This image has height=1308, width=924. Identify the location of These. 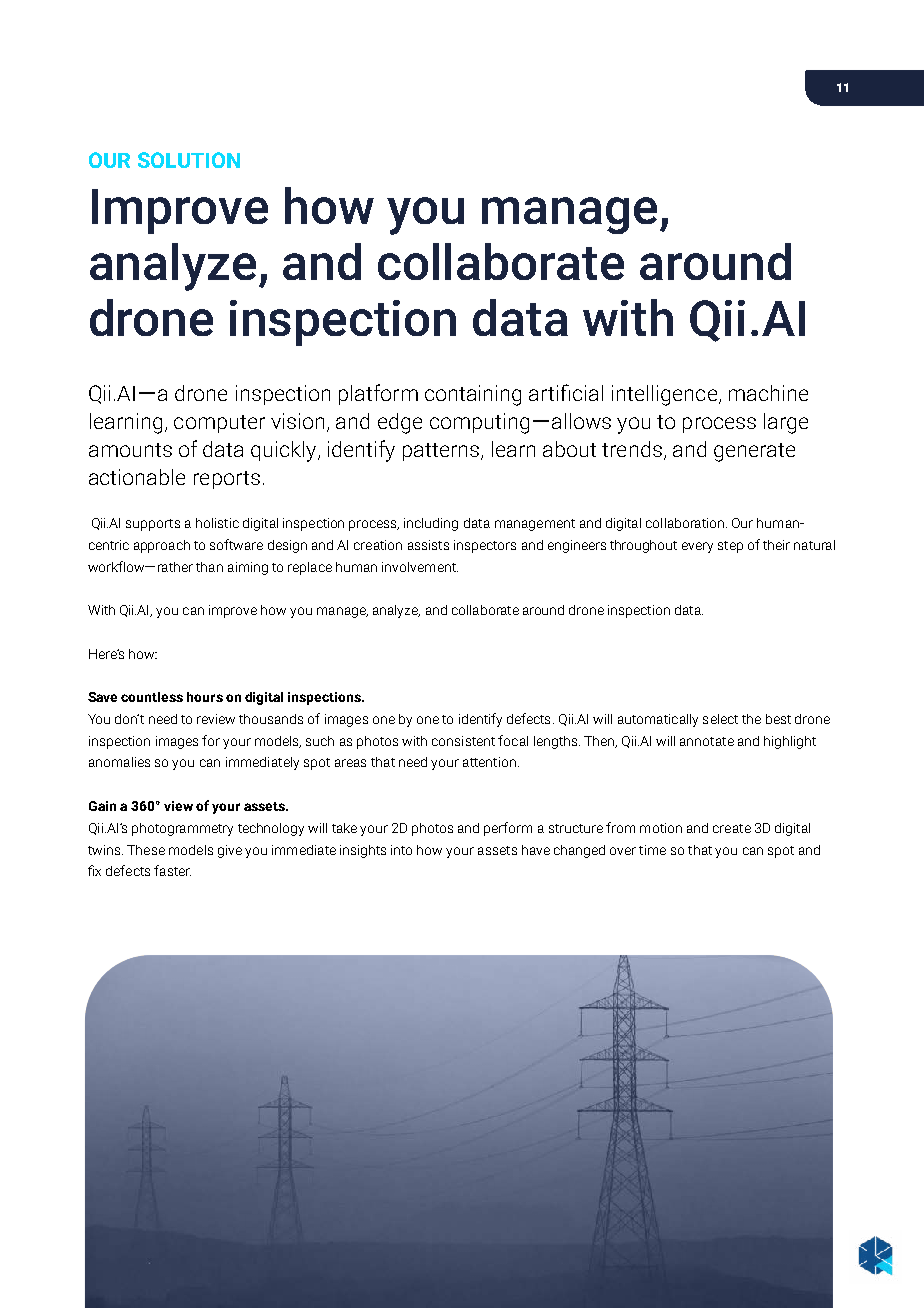
(146, 850).
